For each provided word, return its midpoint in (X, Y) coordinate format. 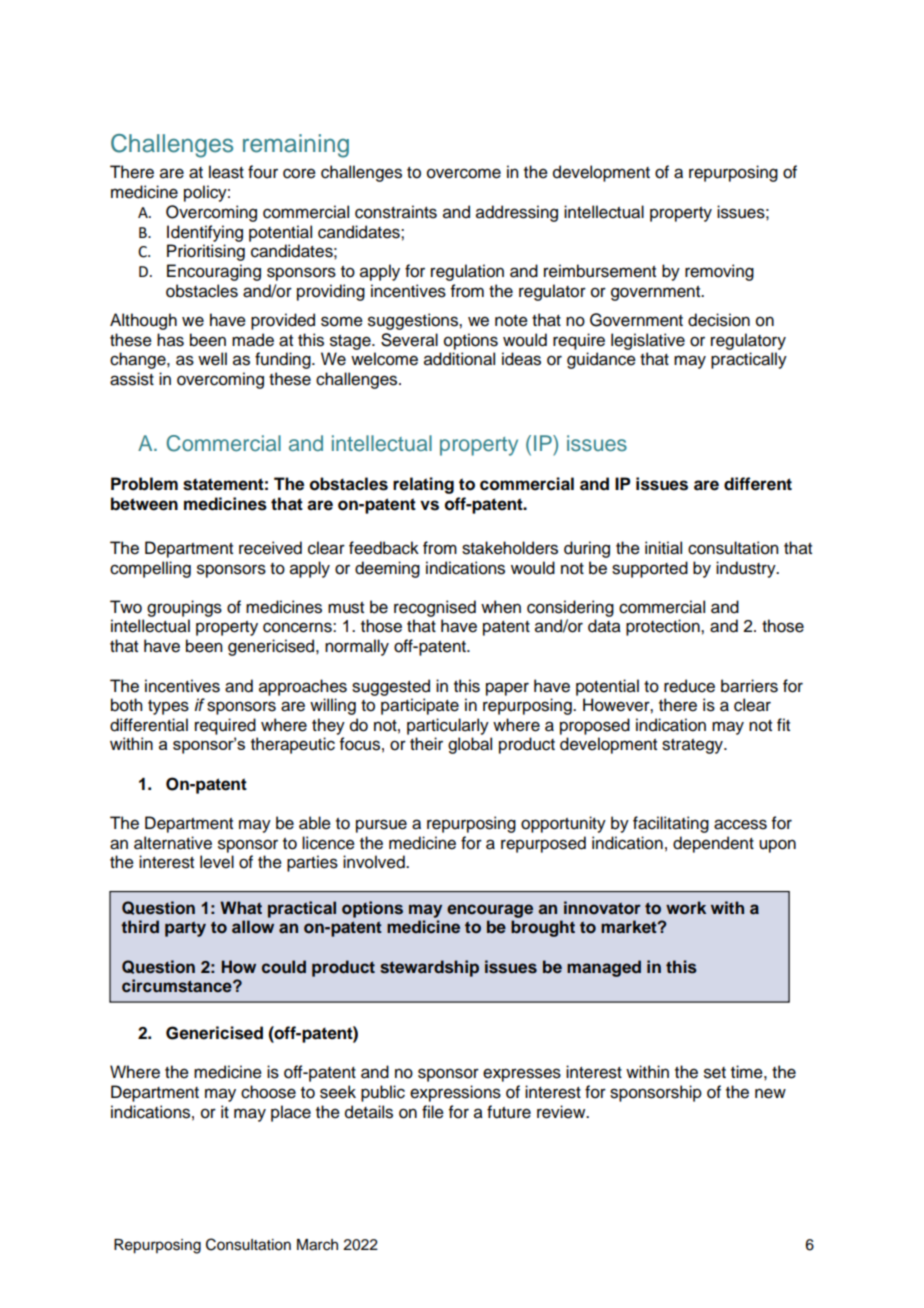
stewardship (429, 968)
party (185, 929)
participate (420, 706)
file (433, 1112)
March (317, 1245)
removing (719, 272)
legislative (648, 341)
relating (423, 485)
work (686, 908)
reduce (689, 686)
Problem (144, 484)
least (226, 172)
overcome (464, 173)
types (168, 707)
